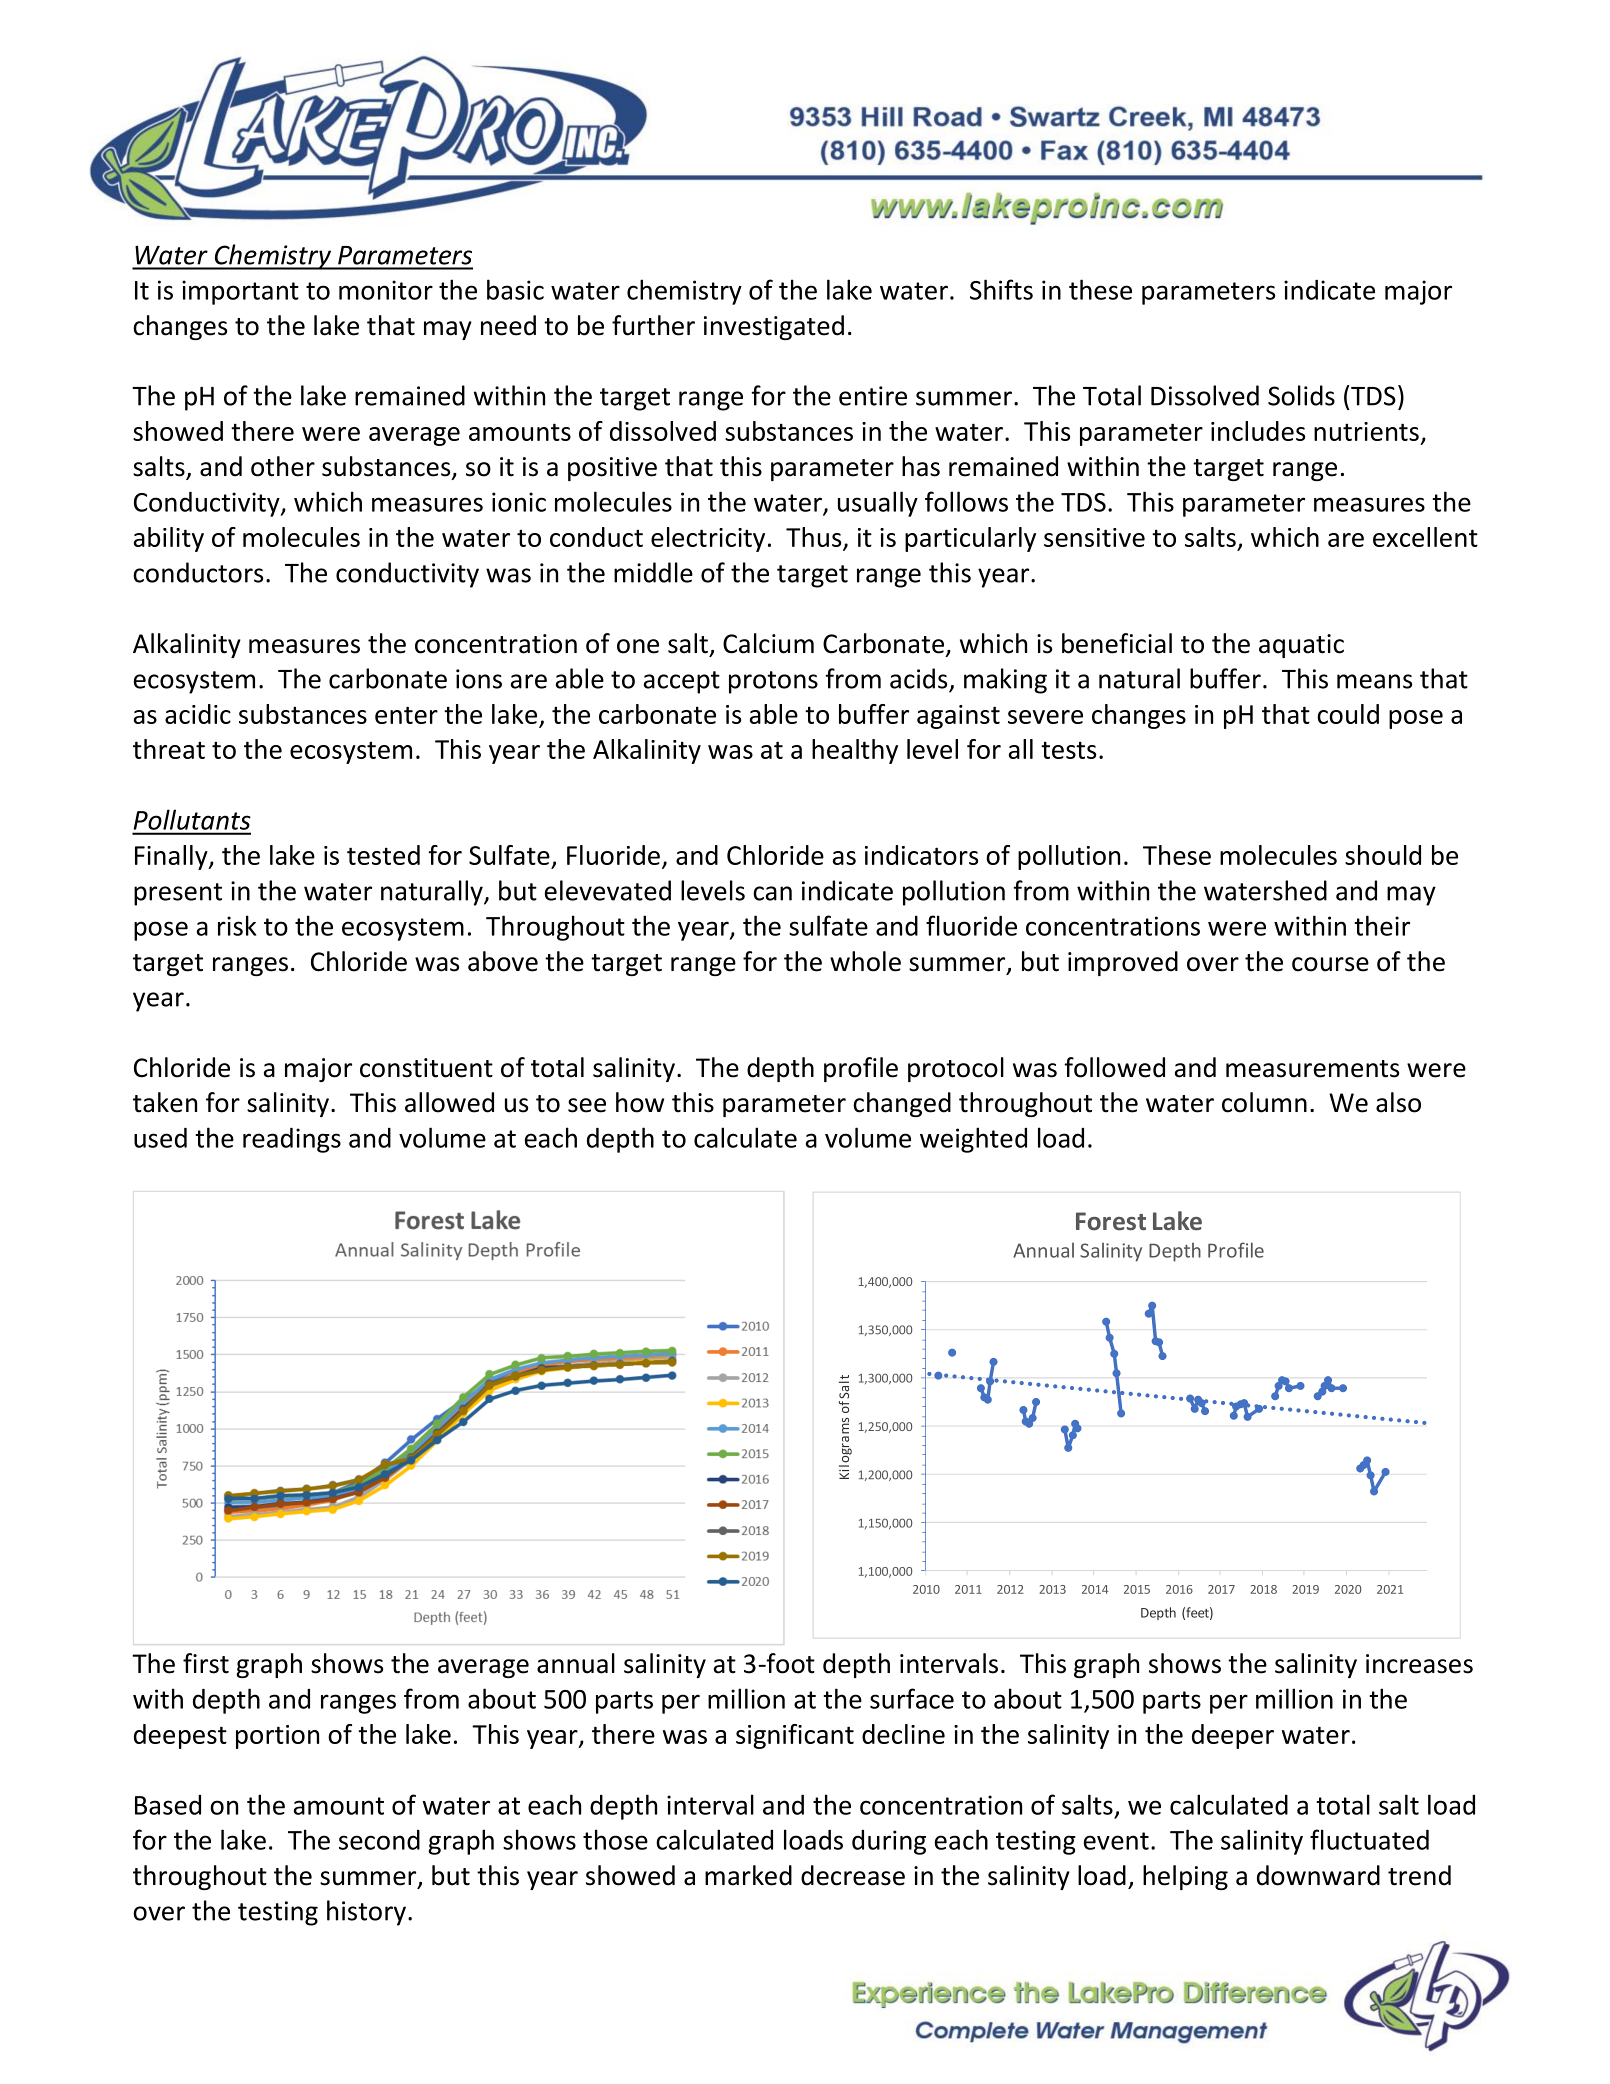  I want to click on important, so click(240, 292).
